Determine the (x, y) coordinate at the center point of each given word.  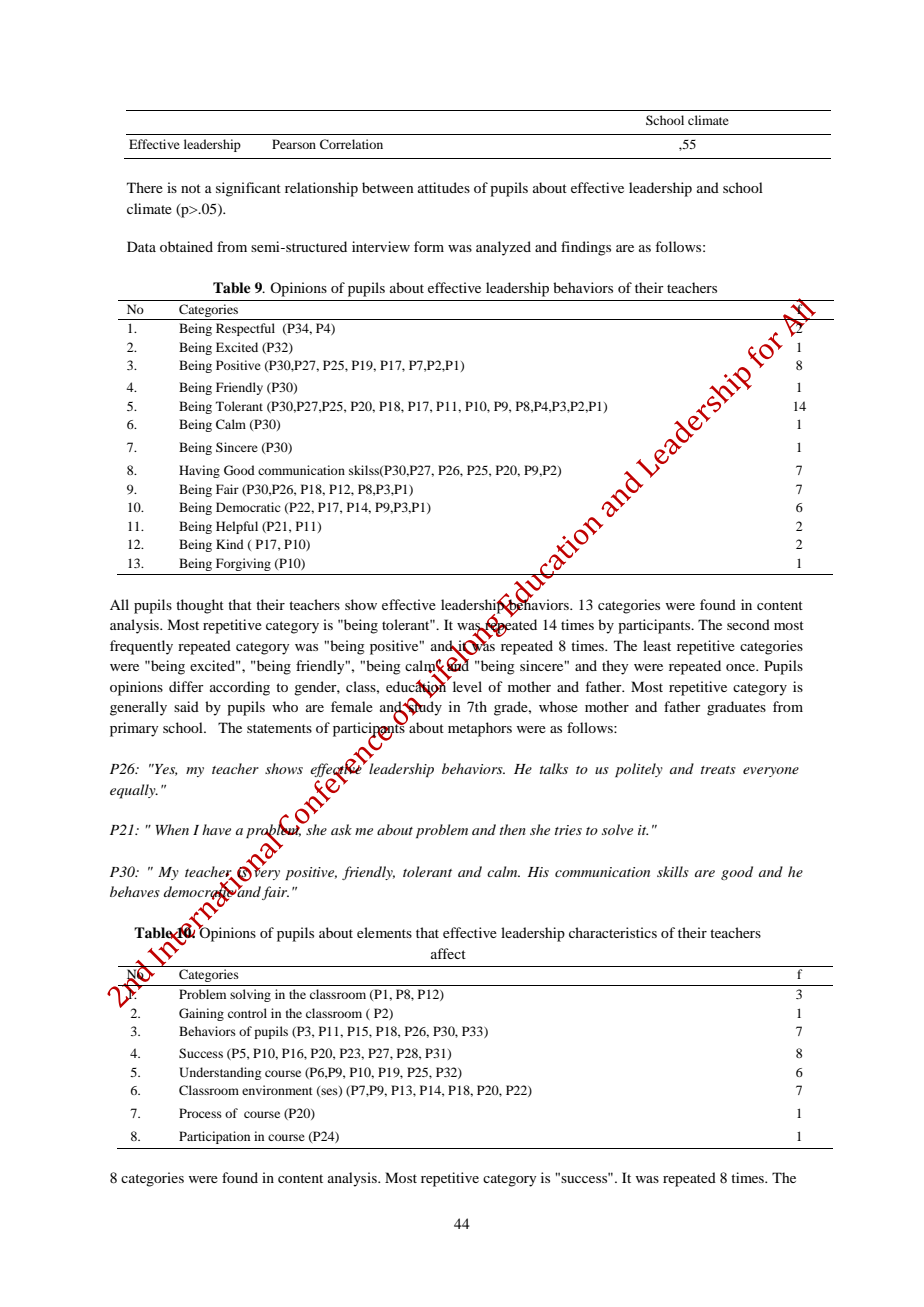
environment (277, 1090)
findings (586, 248)
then (513, 829)
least (657, 645)
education (417, 686)
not (191, 188)
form (429, 246)
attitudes (444, 187)
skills (673, 871)
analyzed (503, 248)
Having (199, 471)
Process (200, 1113)
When (172, 829)
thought (200, 606)
